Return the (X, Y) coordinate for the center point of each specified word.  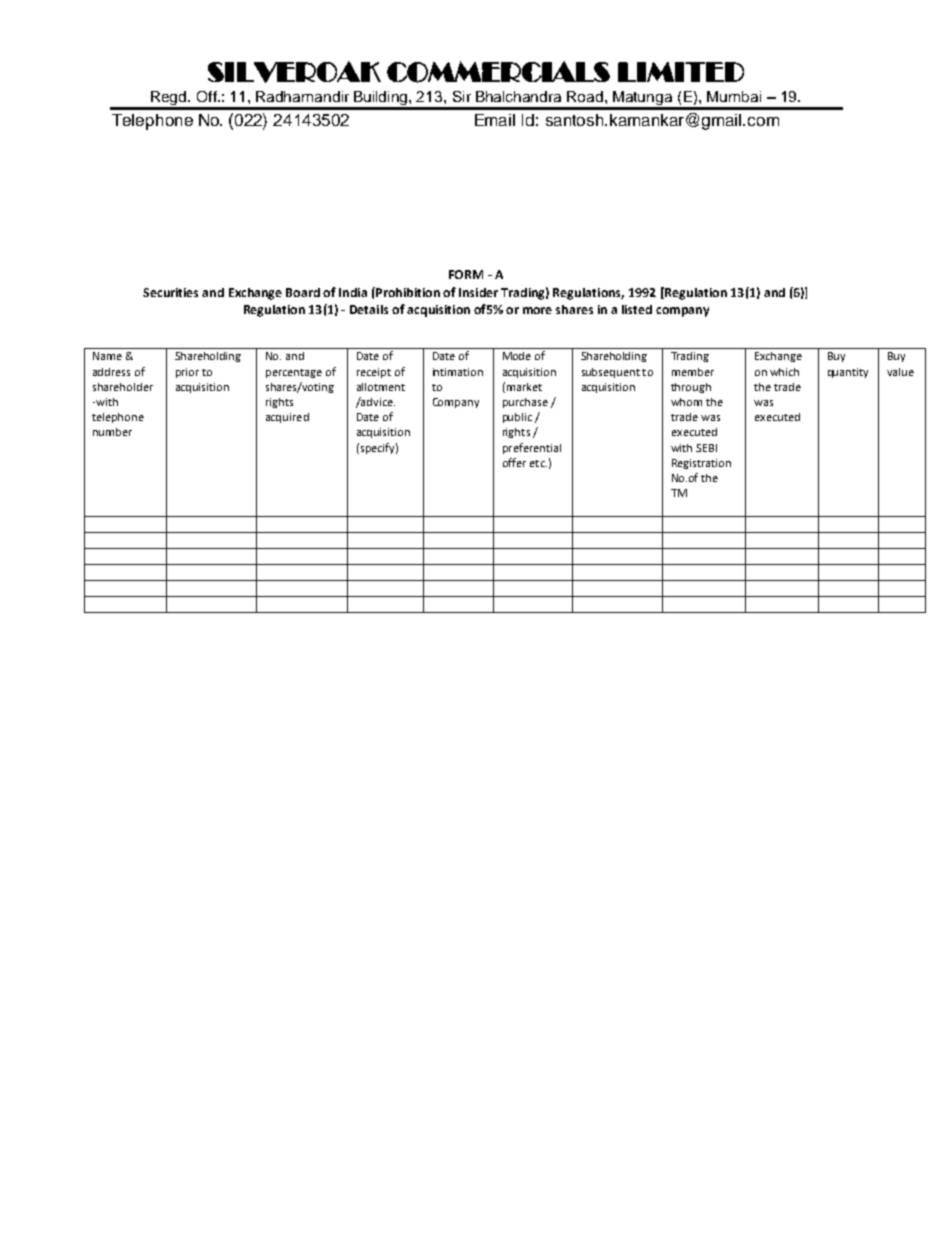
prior (187, 373)
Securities (170, 292)
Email (495, 120)
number (112, 432)
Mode (517, 356)
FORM (466, 274)
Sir (462, 96)
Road (586, 96)
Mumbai (734, 96)
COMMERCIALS (498, 72)
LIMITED (681, 72)
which (784, 372)
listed (637, 309)
